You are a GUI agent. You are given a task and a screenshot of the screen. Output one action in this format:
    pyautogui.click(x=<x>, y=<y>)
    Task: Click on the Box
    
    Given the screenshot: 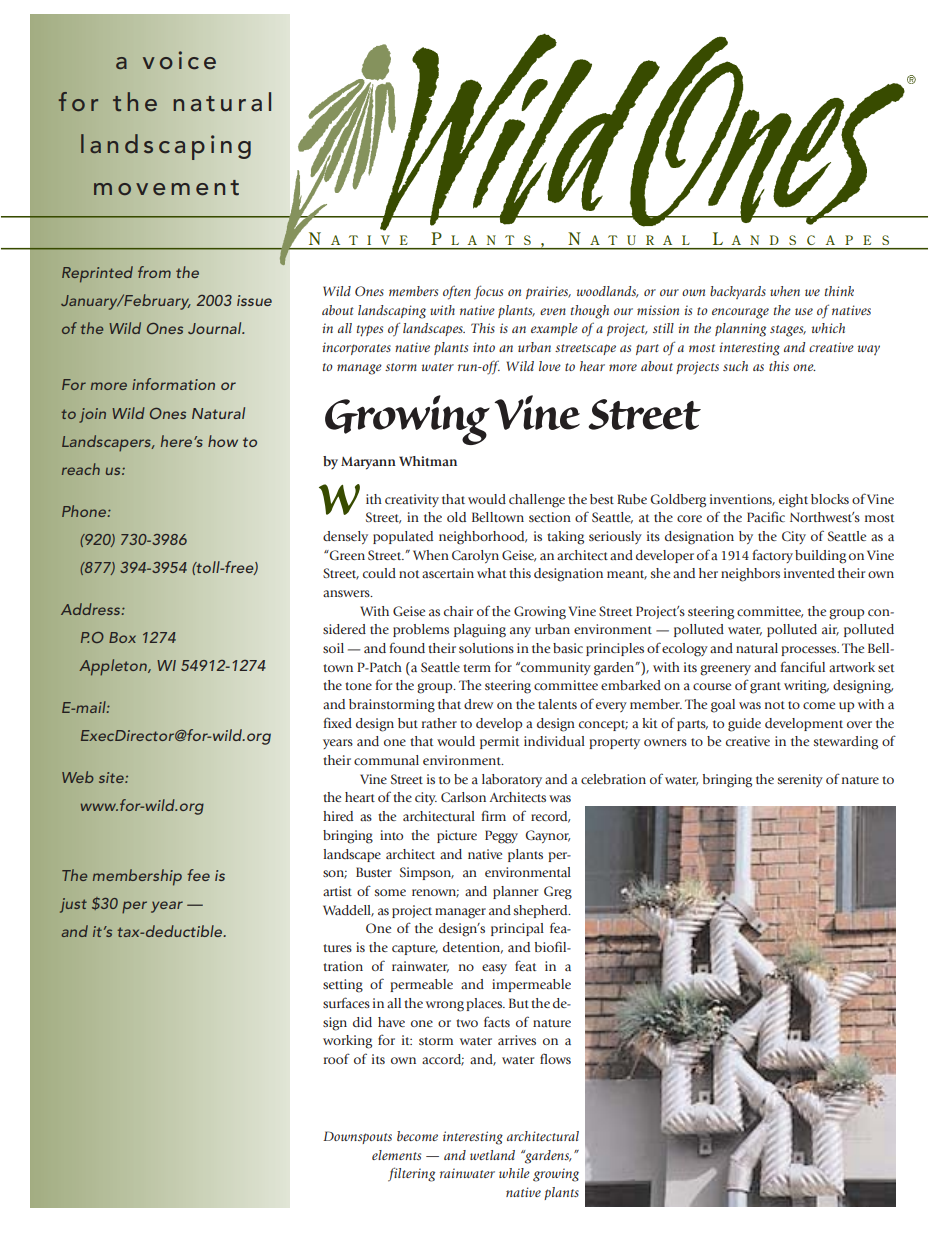 What is the action you would take?
    pyautogui.click(x=122, y=637)
